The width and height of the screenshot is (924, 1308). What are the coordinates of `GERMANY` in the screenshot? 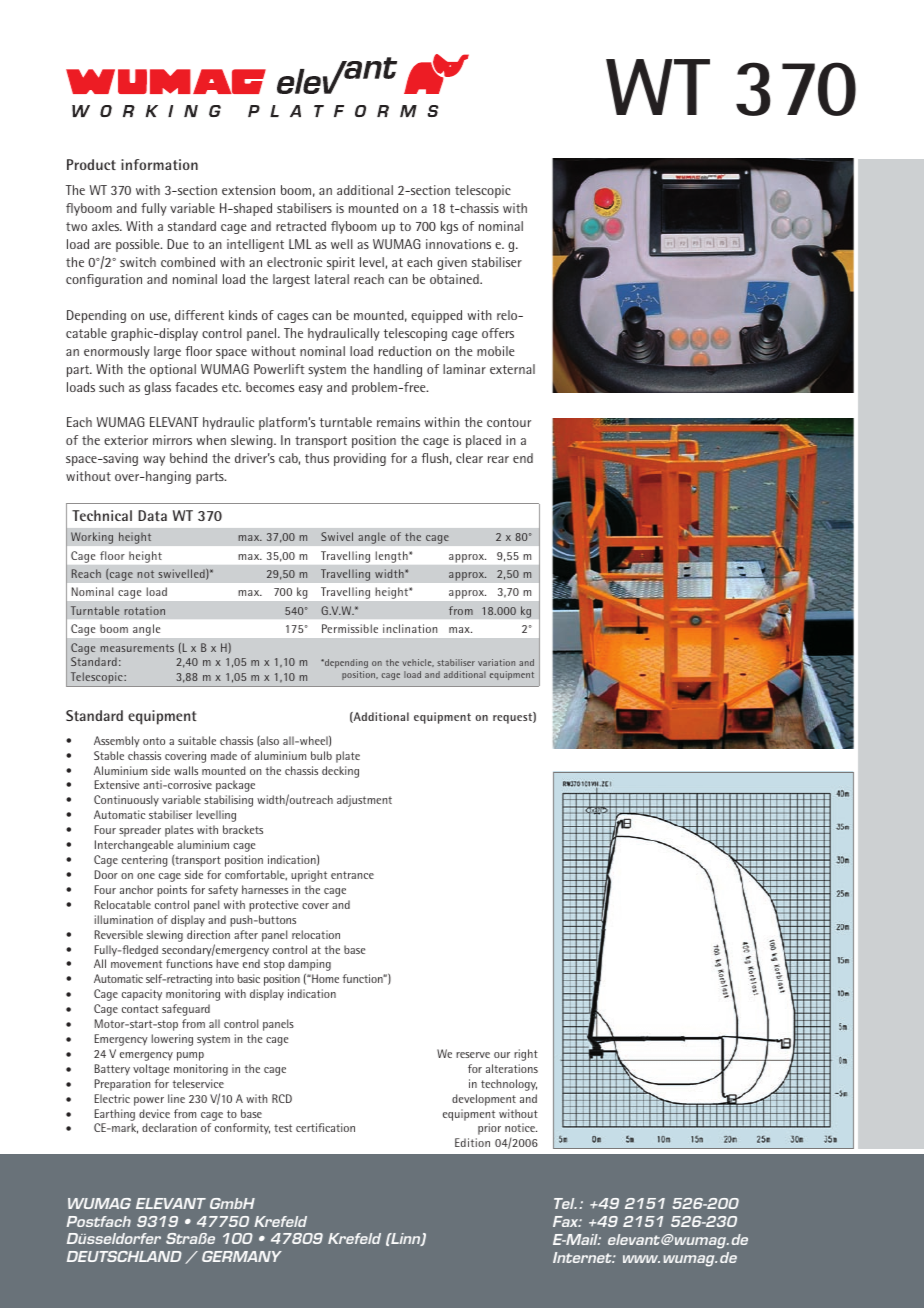 It's located at (242, 1256).
